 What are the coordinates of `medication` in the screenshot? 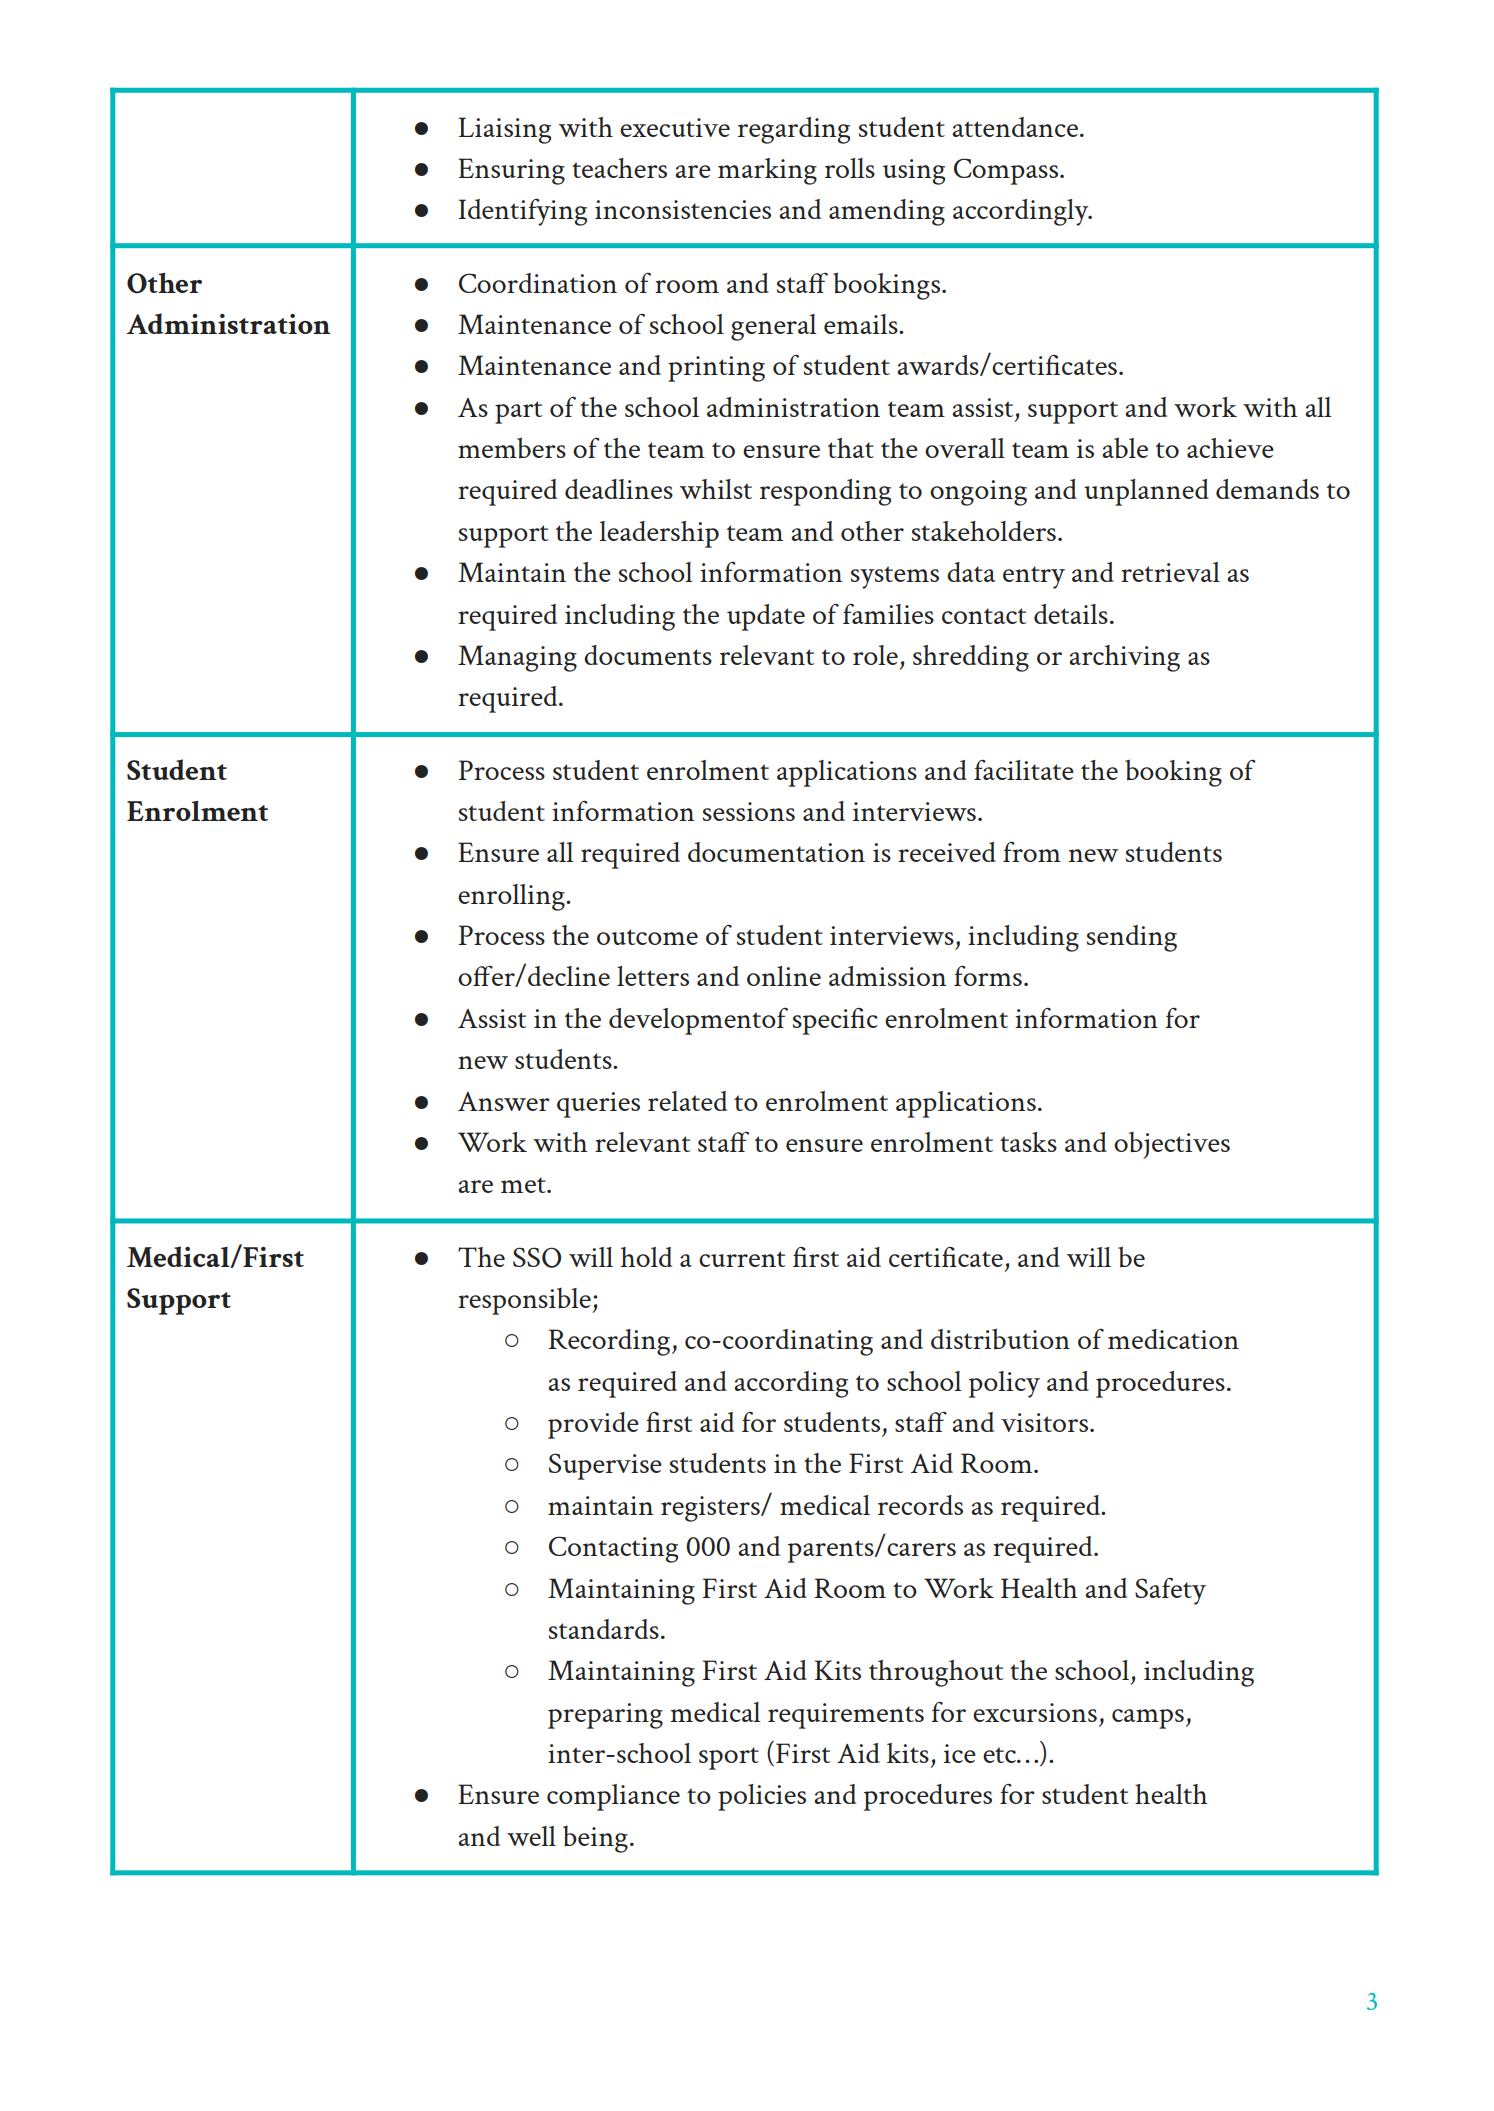 It's located at (1173, 1339).
